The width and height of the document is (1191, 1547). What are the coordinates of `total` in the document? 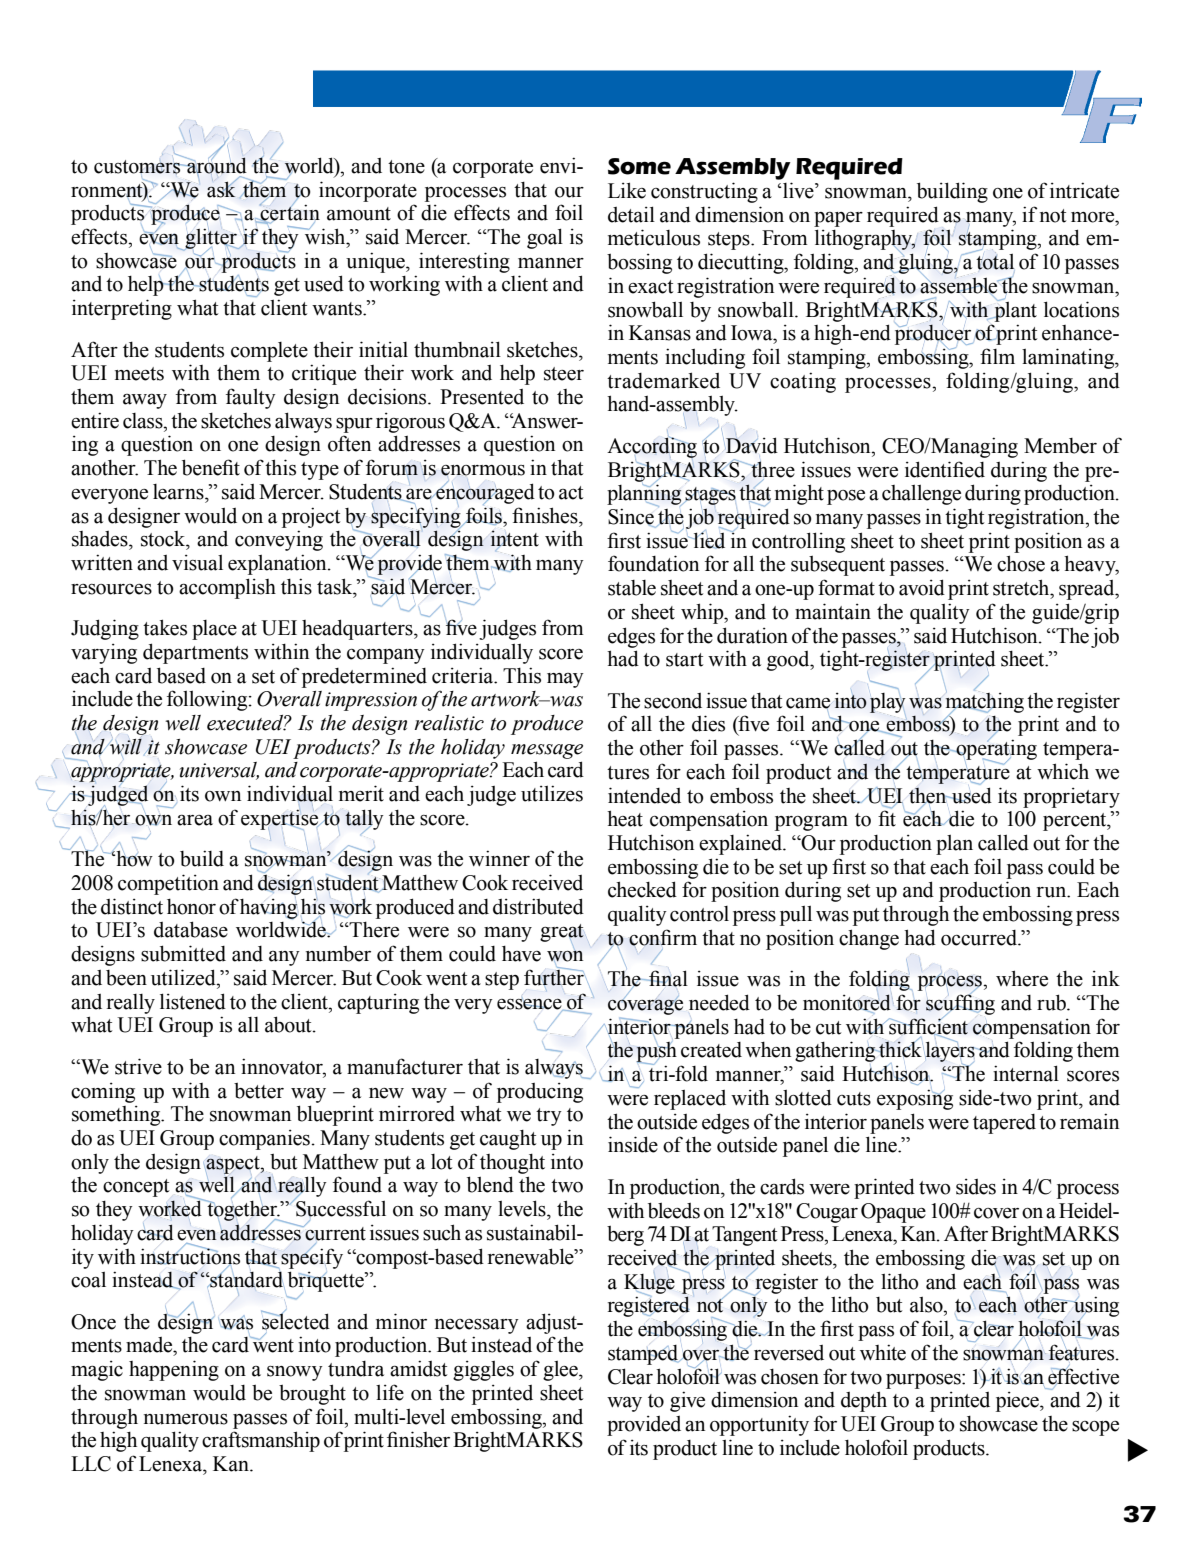 It's located at (994, 260).
